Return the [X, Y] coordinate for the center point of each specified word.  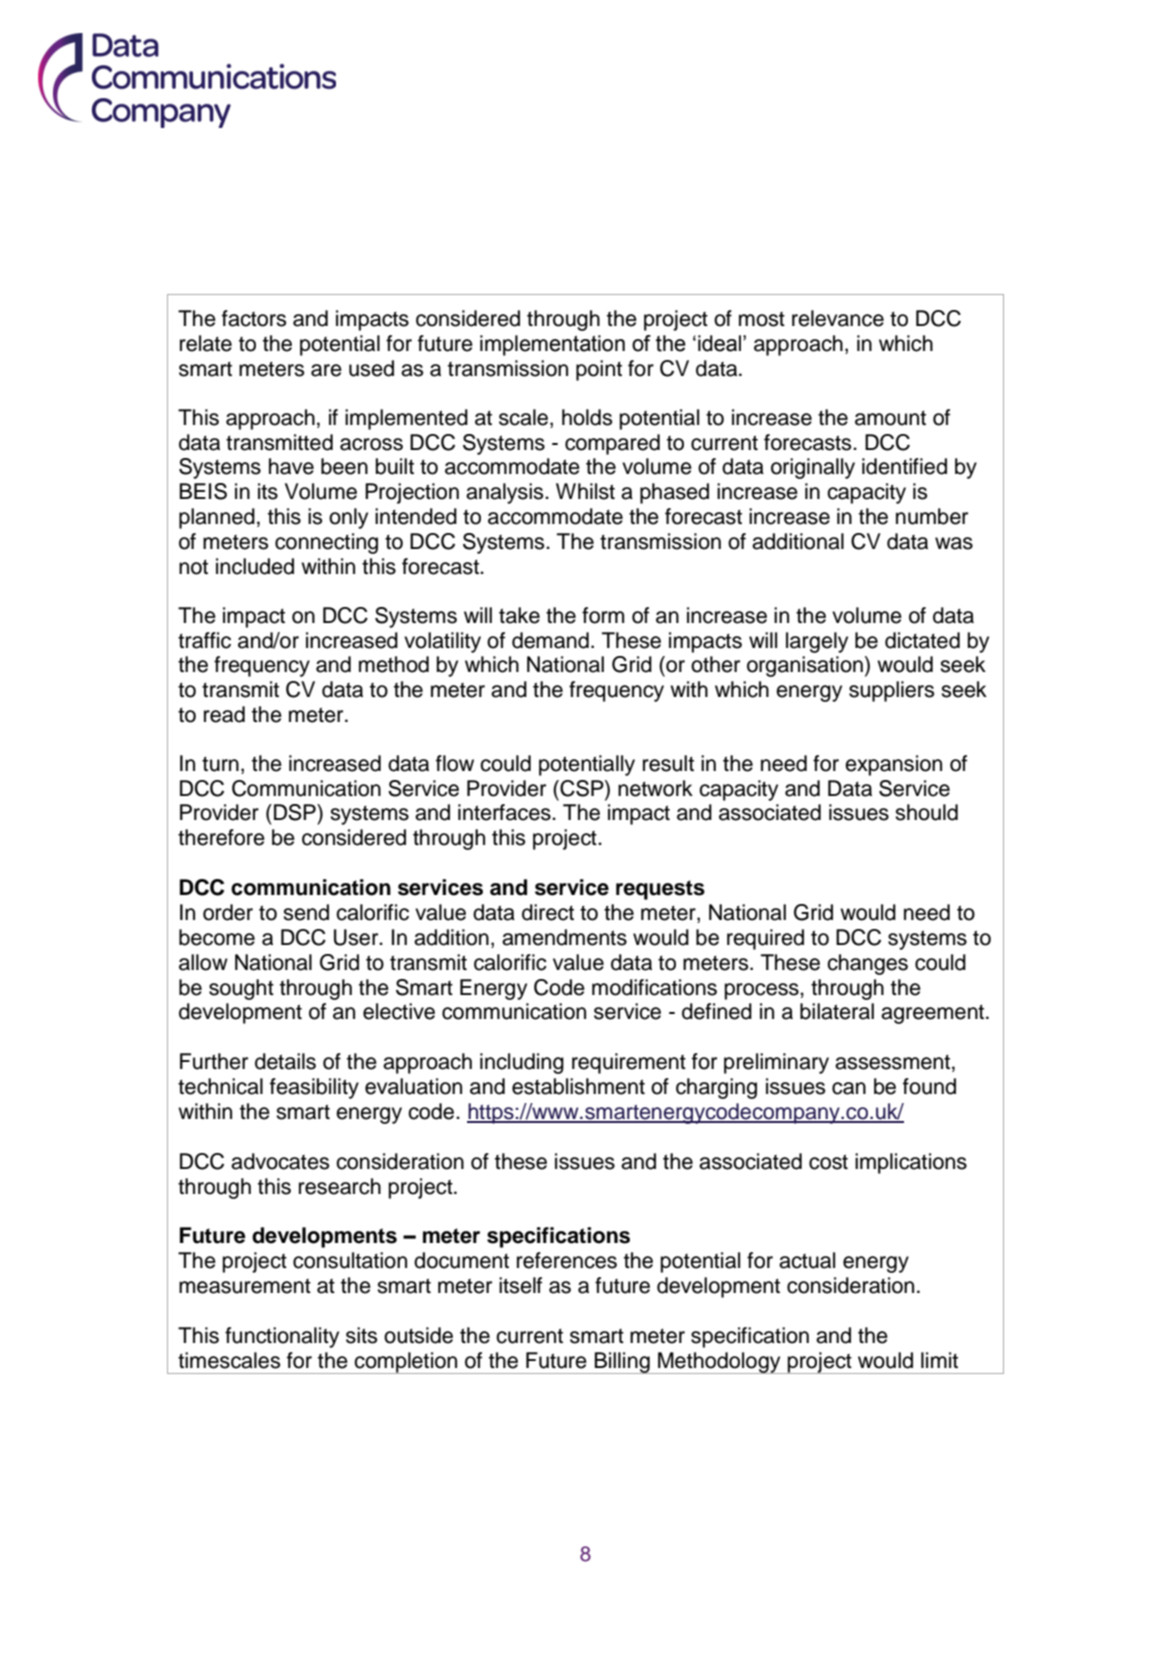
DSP [296, 812]
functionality [282, 1337]
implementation [552, 345]
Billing [622, 1363]
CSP [582, 788]
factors [254, 318]
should [926, 812]
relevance [838, 318]
